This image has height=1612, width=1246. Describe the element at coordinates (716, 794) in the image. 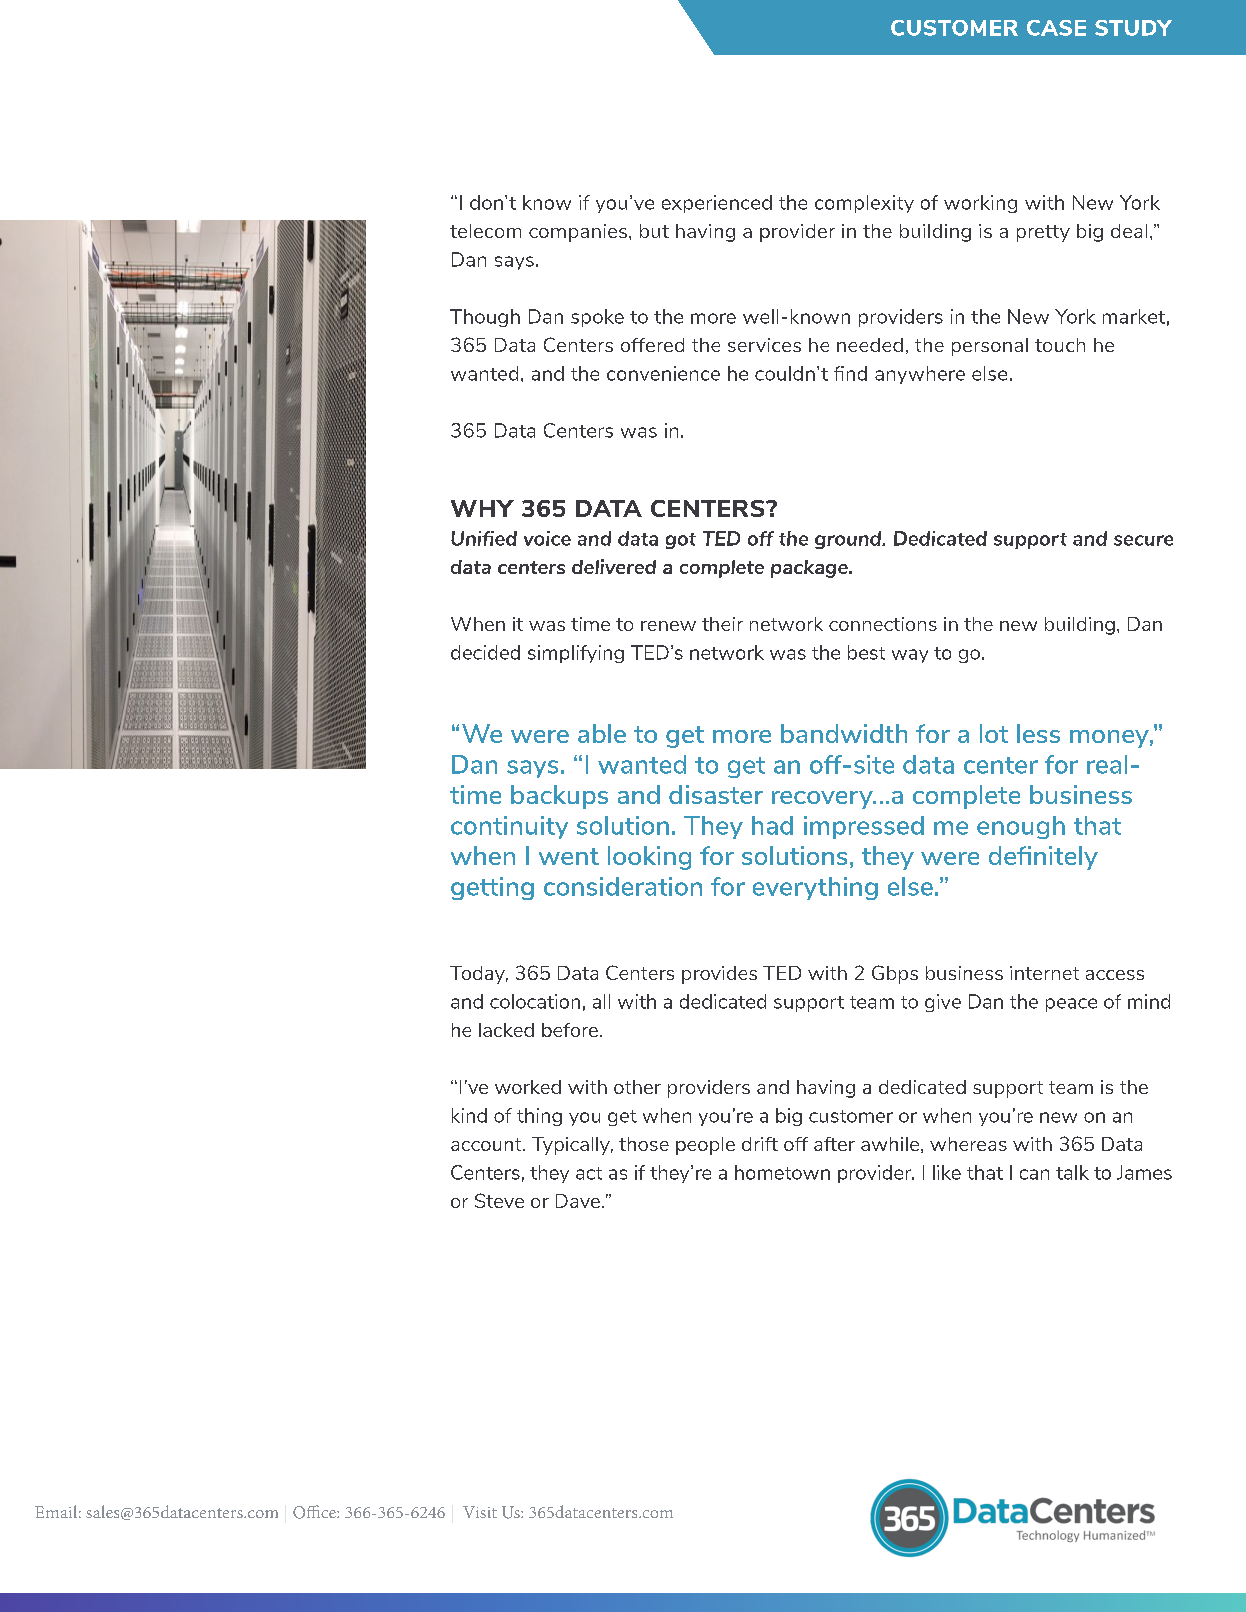

I see `disaster` at that location.
